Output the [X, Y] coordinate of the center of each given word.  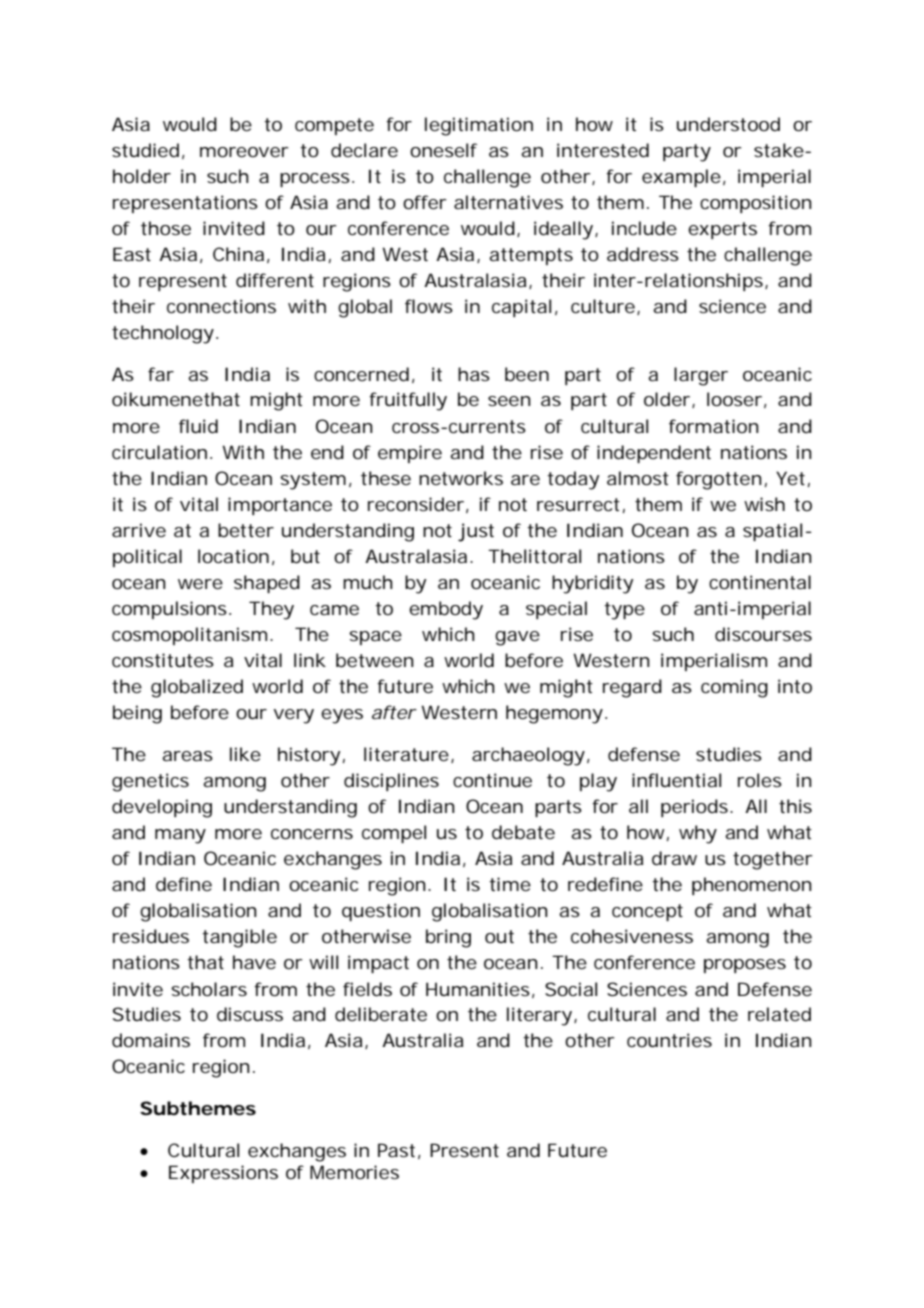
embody [446, 610]
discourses [763, 634]
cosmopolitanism [189, 636]
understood [728, 124]
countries [669, 1040]
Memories [354, 1172]
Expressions [223, 1174]
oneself [443, 150]
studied [145, 150]
